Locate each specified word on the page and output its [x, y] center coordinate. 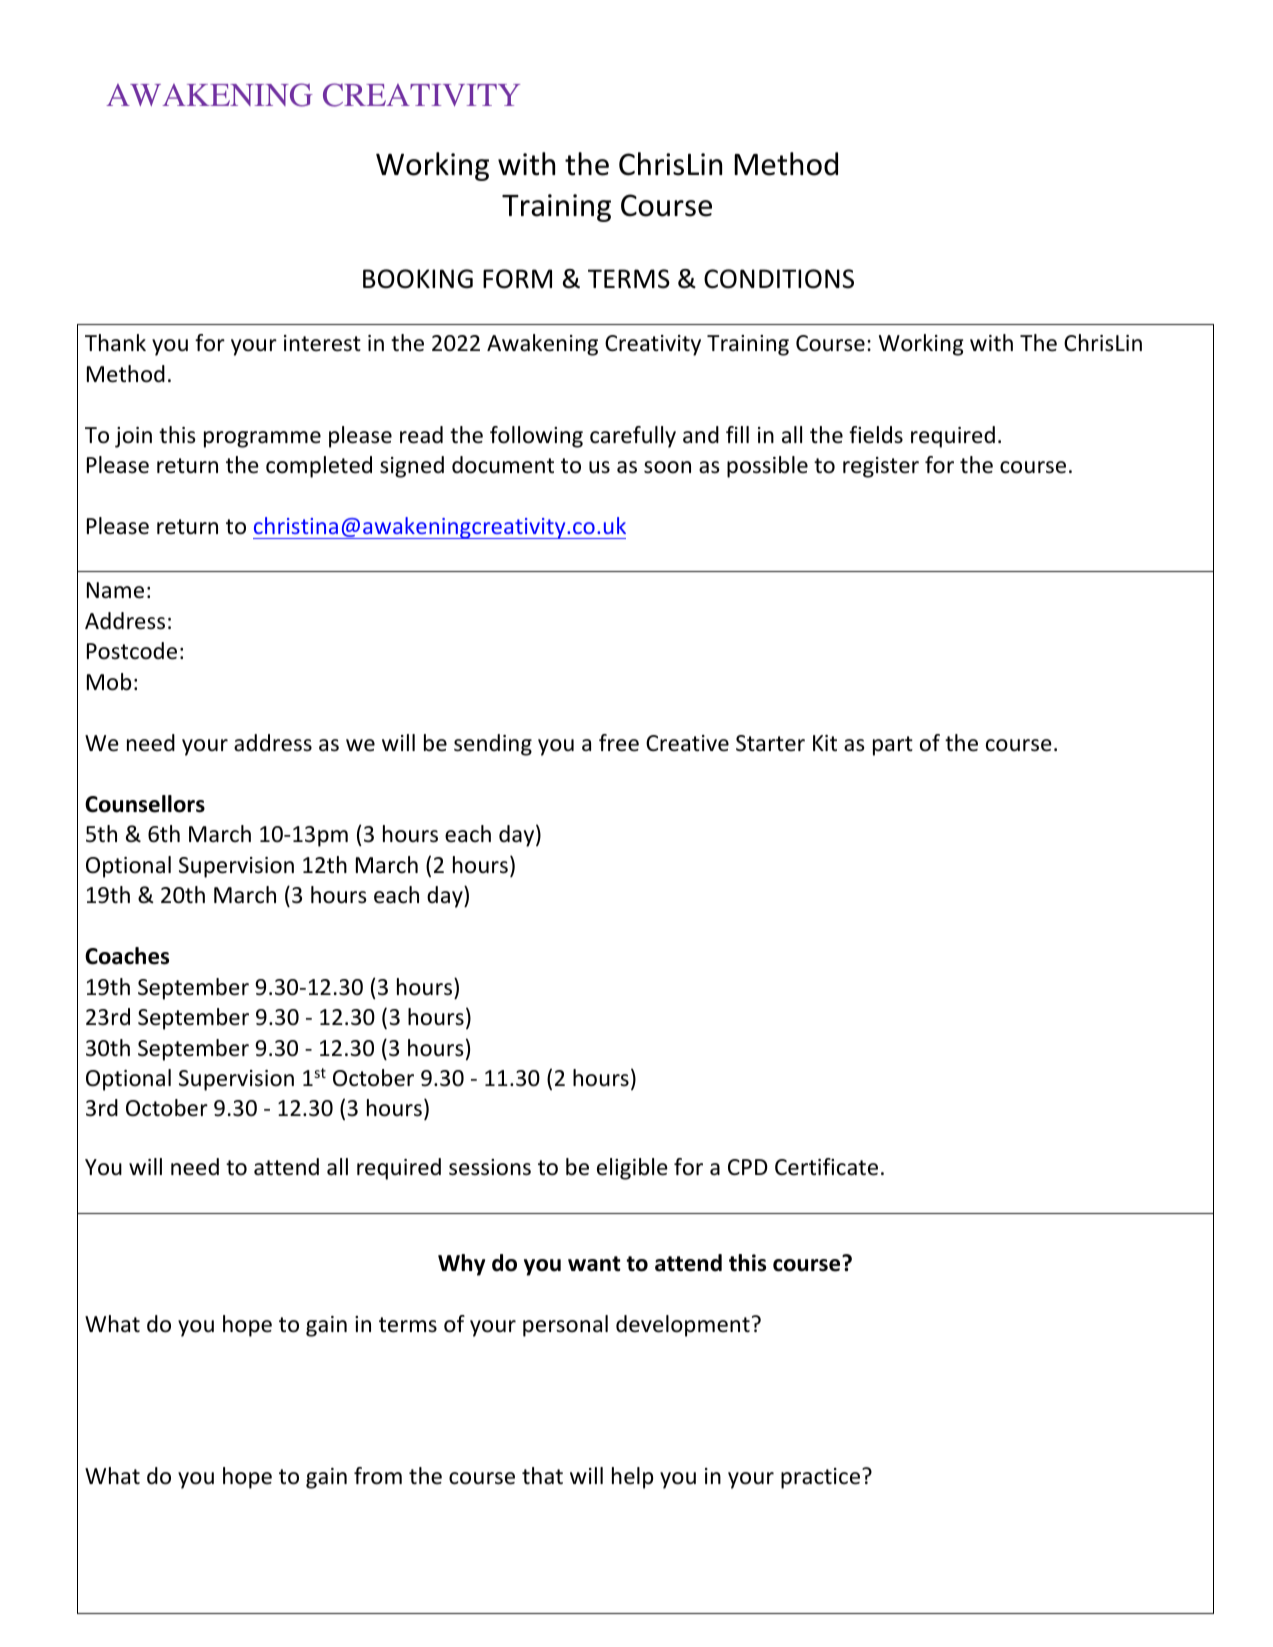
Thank [115, 342]
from [378, 1476]
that [542, 1476]
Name [115, 590]
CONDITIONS [779, 279]
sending [493, 745]
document [503, 465]
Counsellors [145, 804]
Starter [770, 743]
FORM [517, 279]
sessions [490, 1167]
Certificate [826, 1167]
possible [767, 467]
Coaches [127, 956]
